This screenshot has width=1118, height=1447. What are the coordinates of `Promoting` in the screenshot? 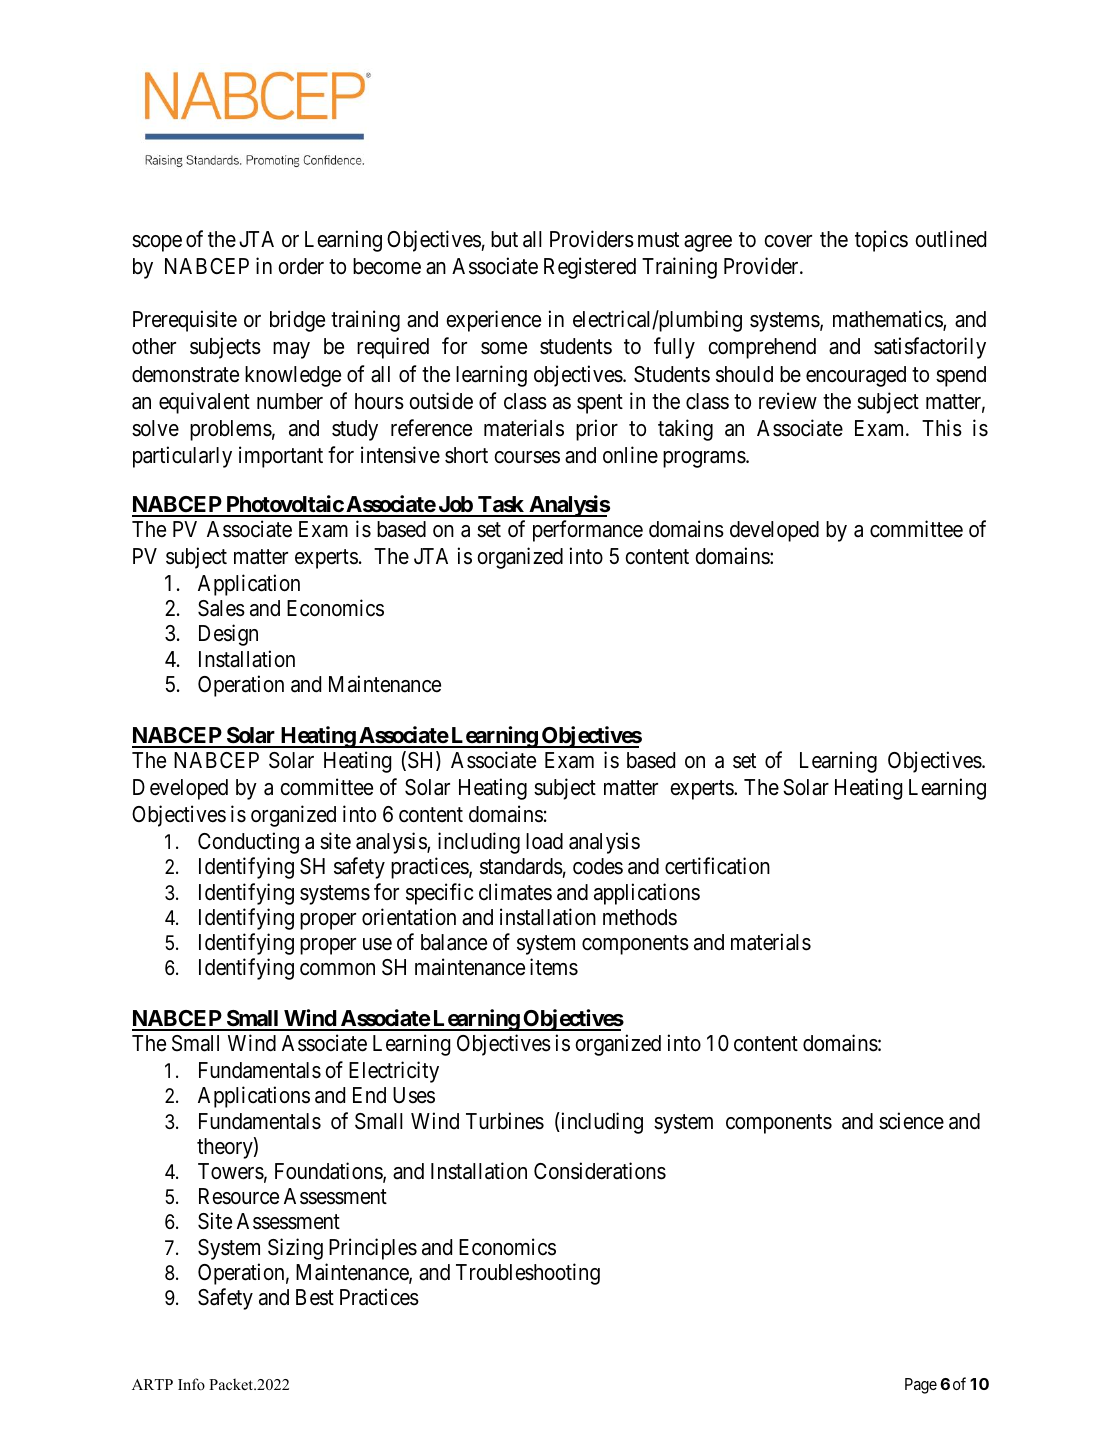 It's located at (273, 161).
